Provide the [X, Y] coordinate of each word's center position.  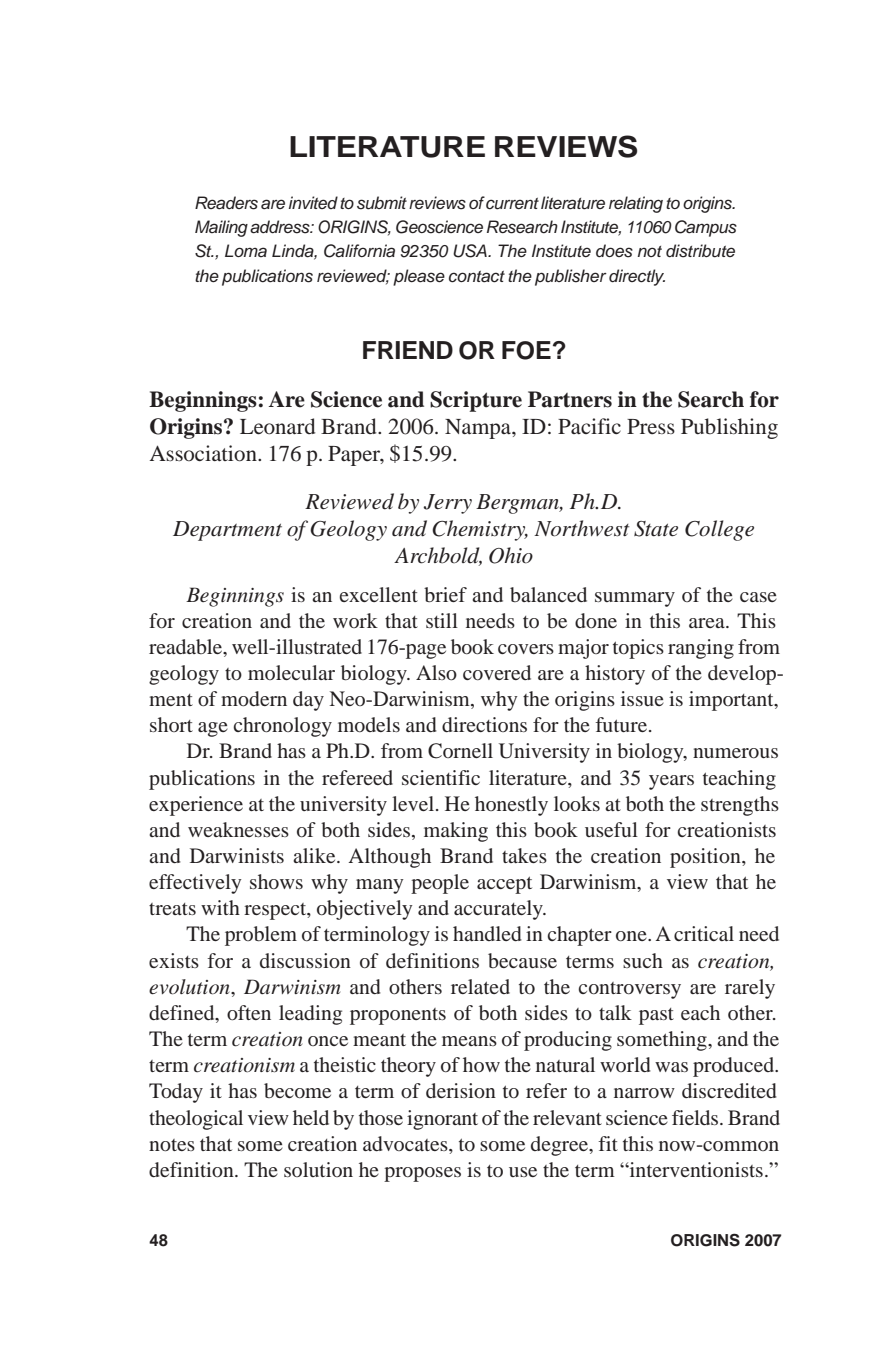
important [732, 701]
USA [471, 251]
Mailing [221, 228]
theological [196, 1120]
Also [436, 672]
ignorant [442, 1120]
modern [254, 698]
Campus [706, 228]
